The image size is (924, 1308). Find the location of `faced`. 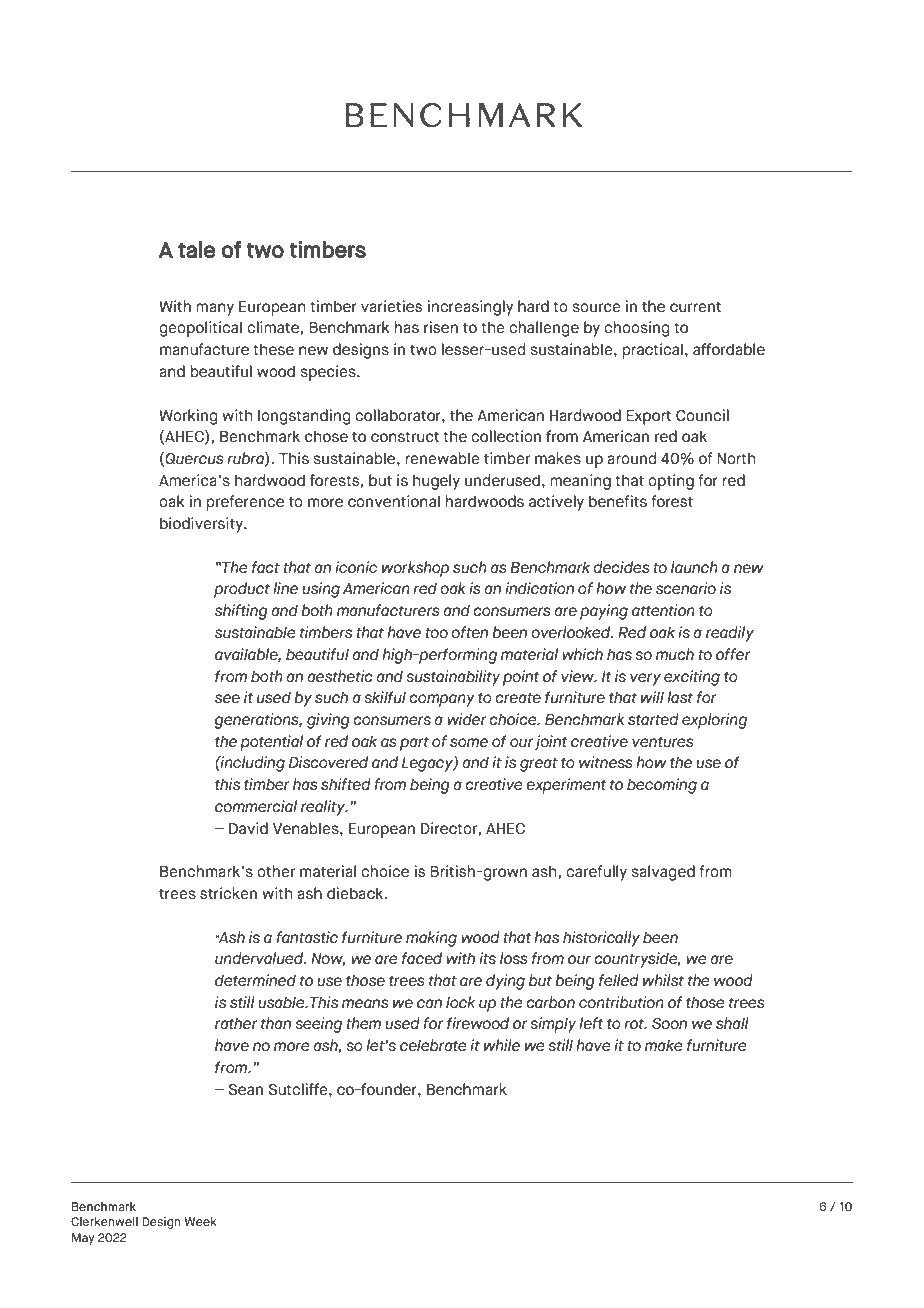

faced is located at coordinates (422, 958).
